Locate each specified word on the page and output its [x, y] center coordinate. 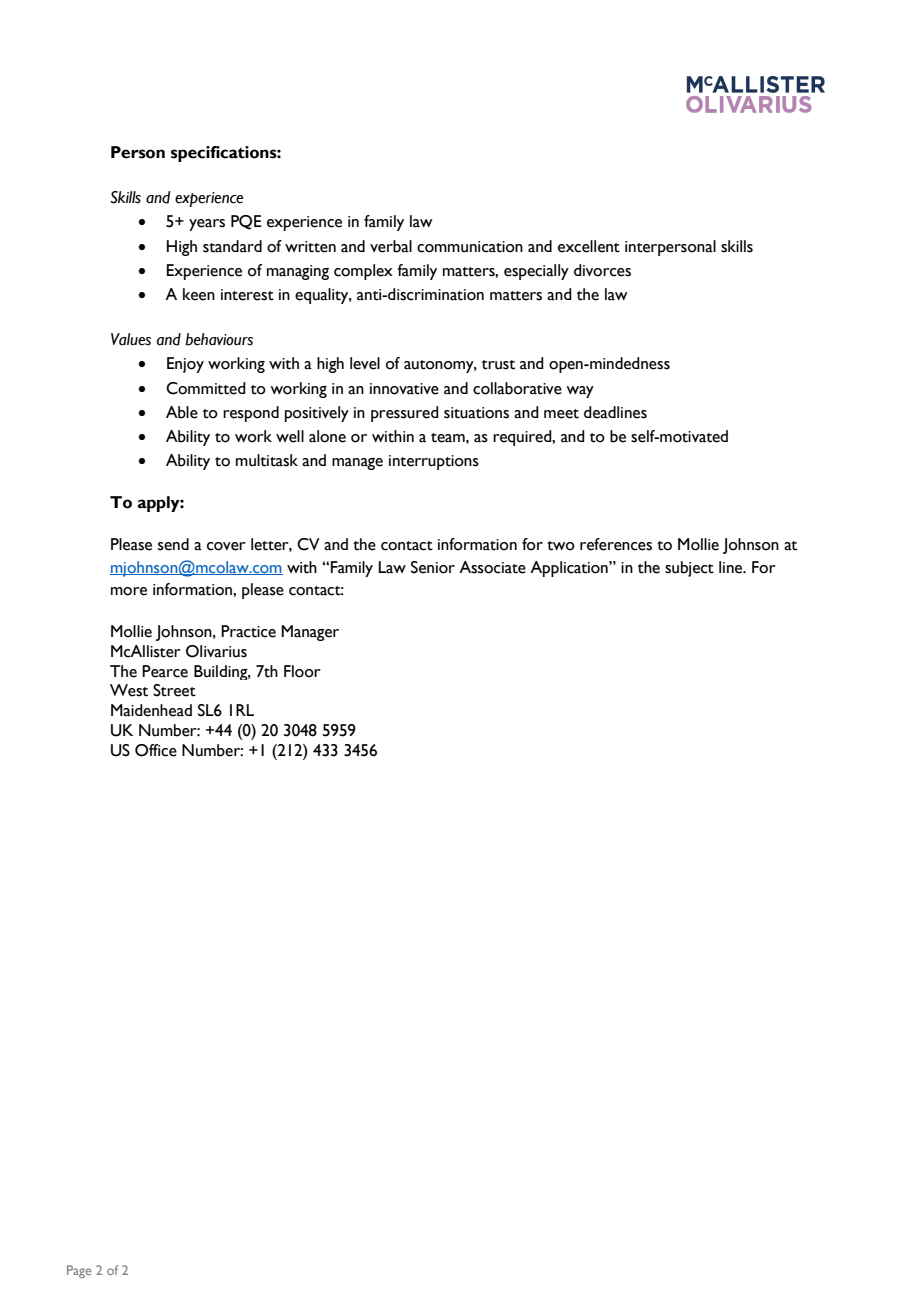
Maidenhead [151, 710]
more [129, 591]
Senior [433, 567]
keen [199, 294]
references [616, 544]
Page [79, 1271]
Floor [302, 671]
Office [156, 750]
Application [570, 569]
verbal [391, 246]
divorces [602, 270]
